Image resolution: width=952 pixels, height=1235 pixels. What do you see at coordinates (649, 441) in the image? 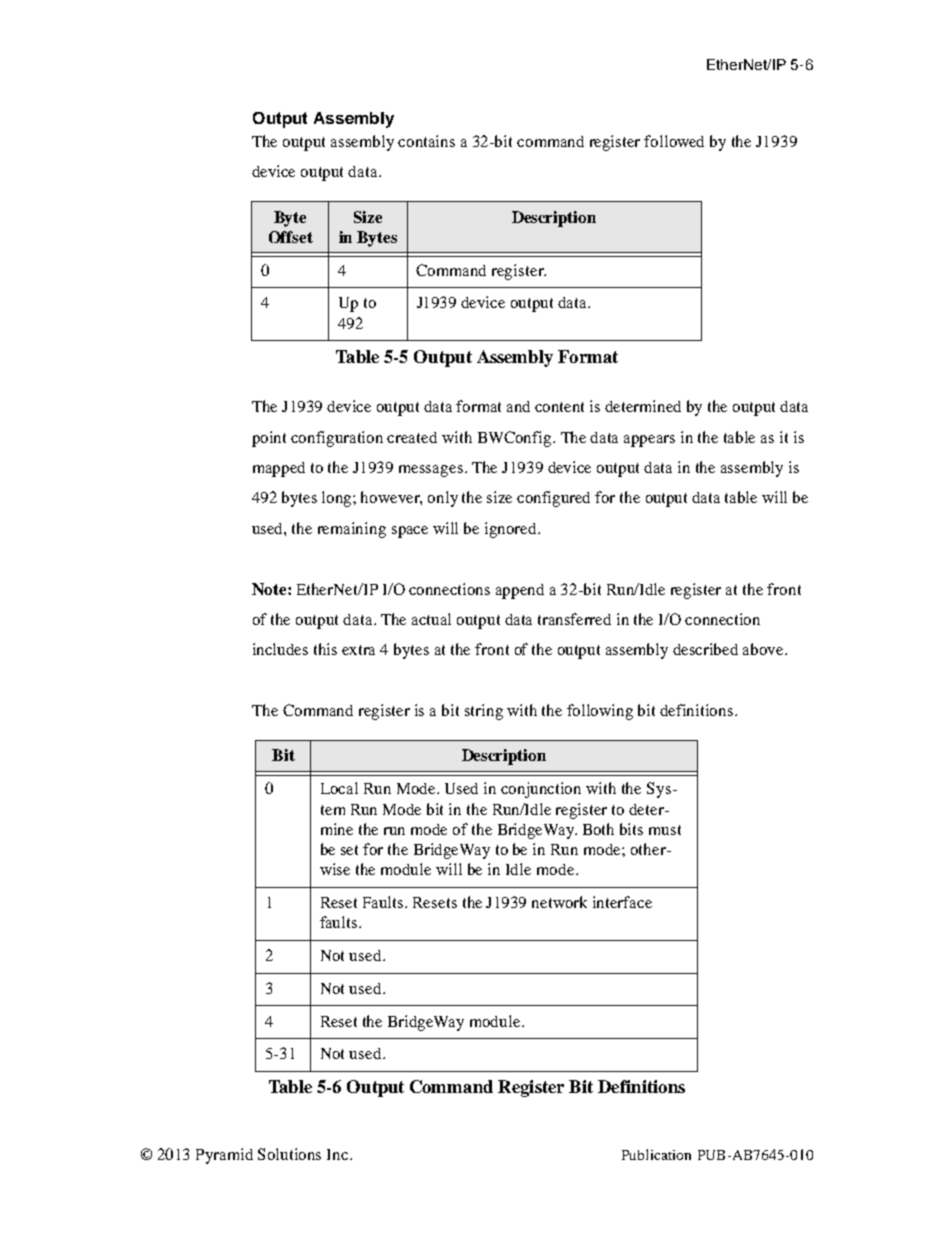
I see `appears` at bounding box center [649, 441].
